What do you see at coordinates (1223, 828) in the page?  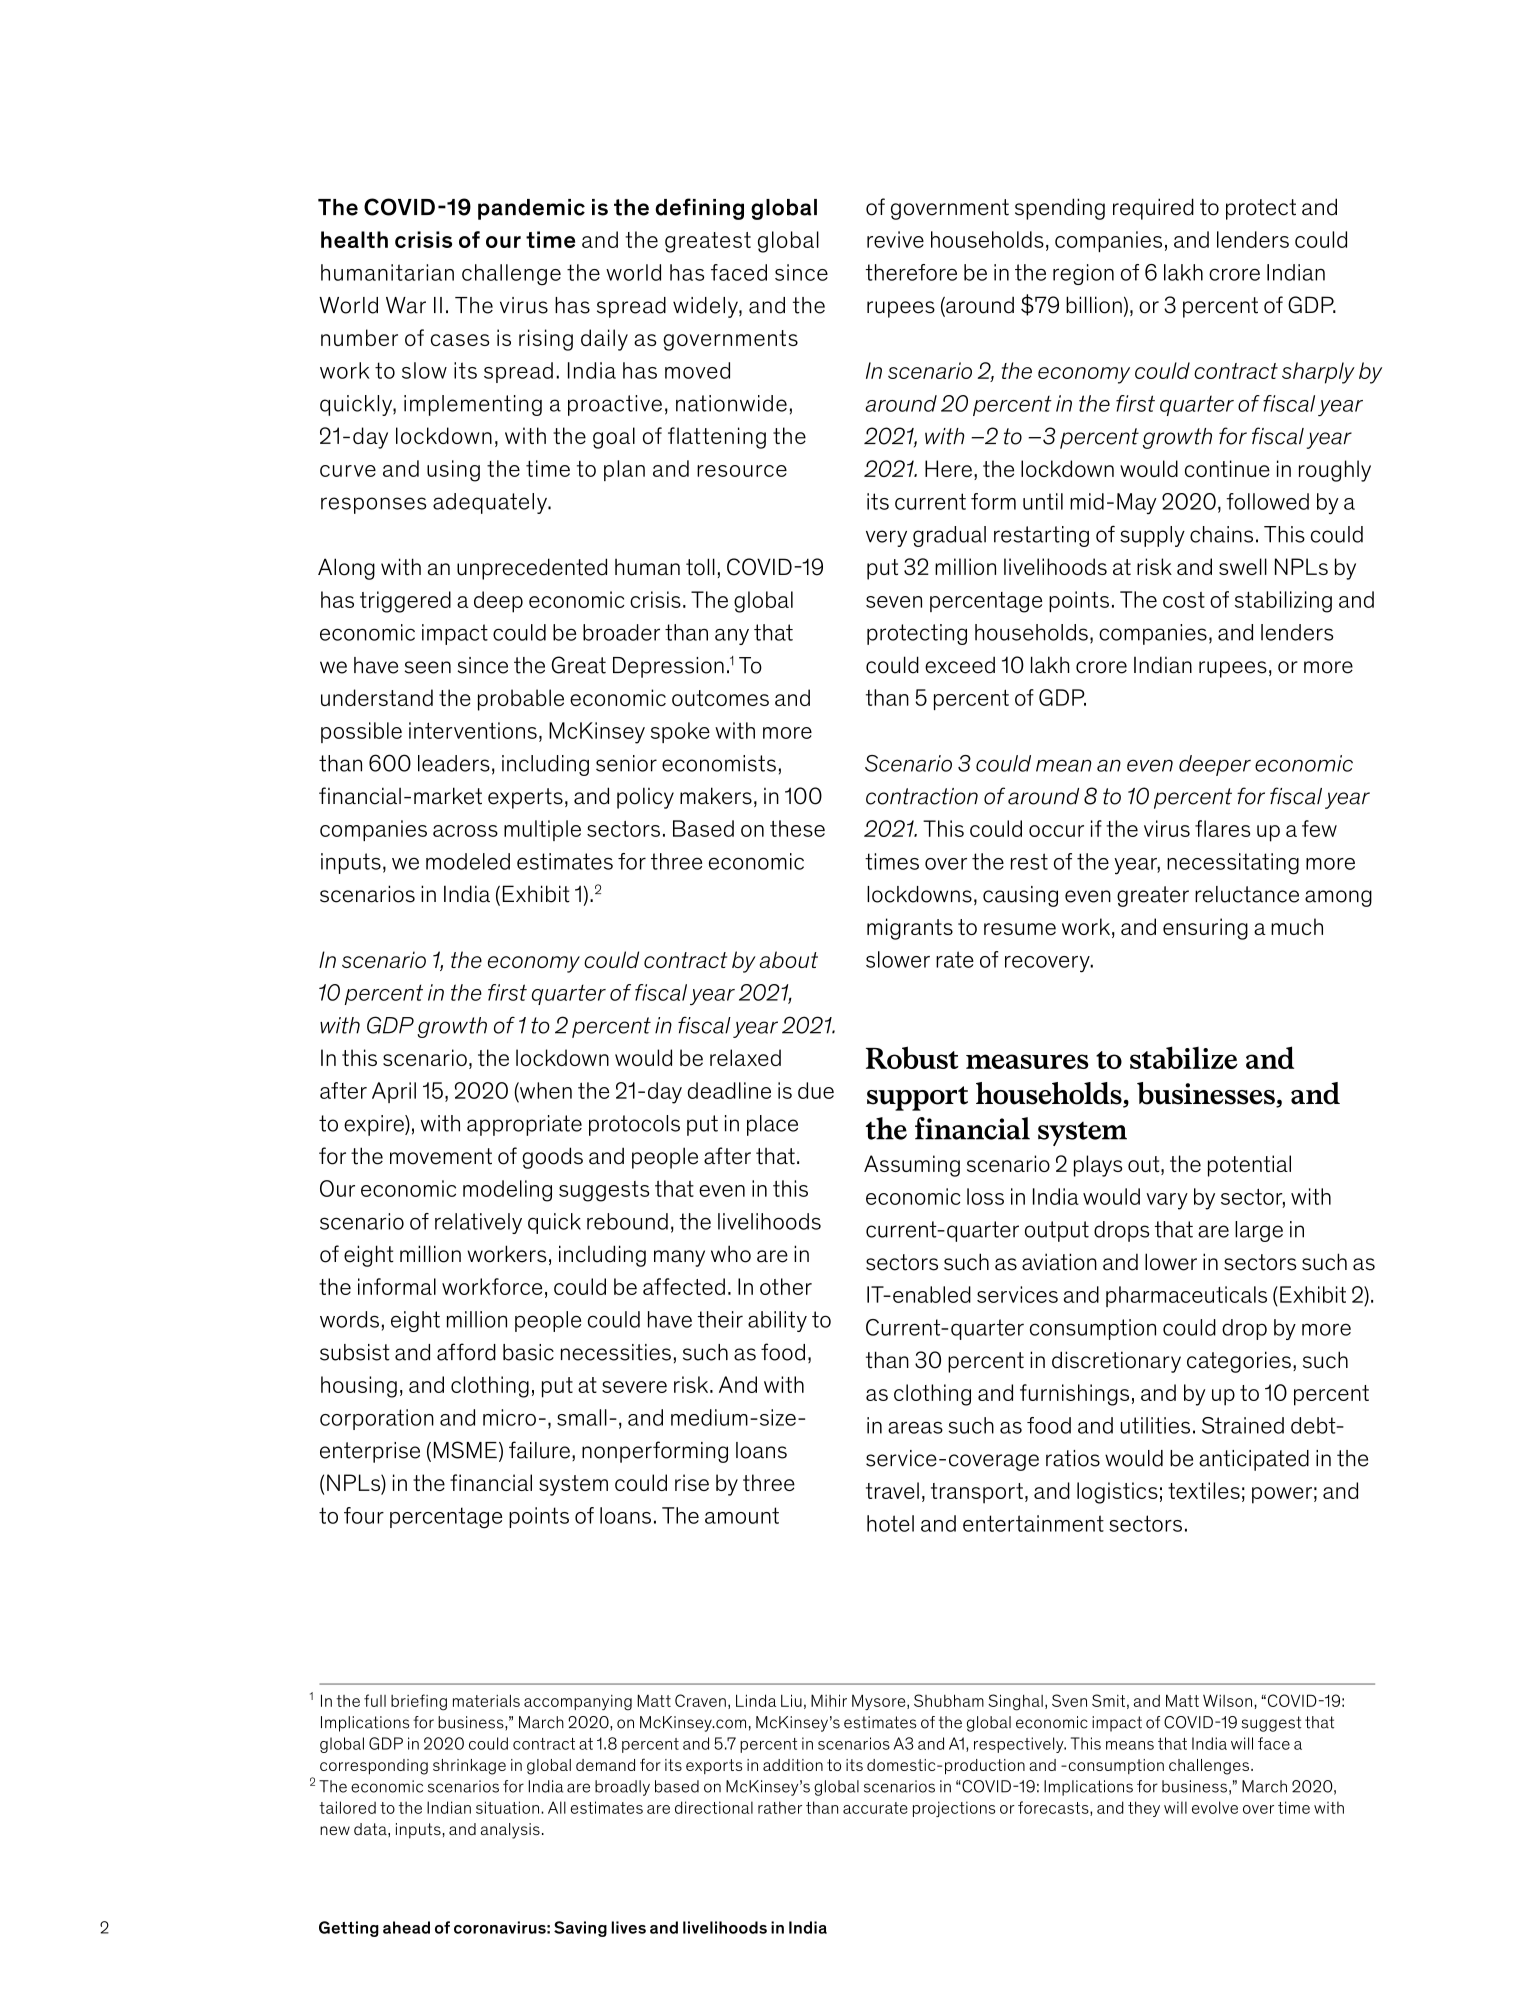 I see `flares` at bounding box center [1223, 828].
